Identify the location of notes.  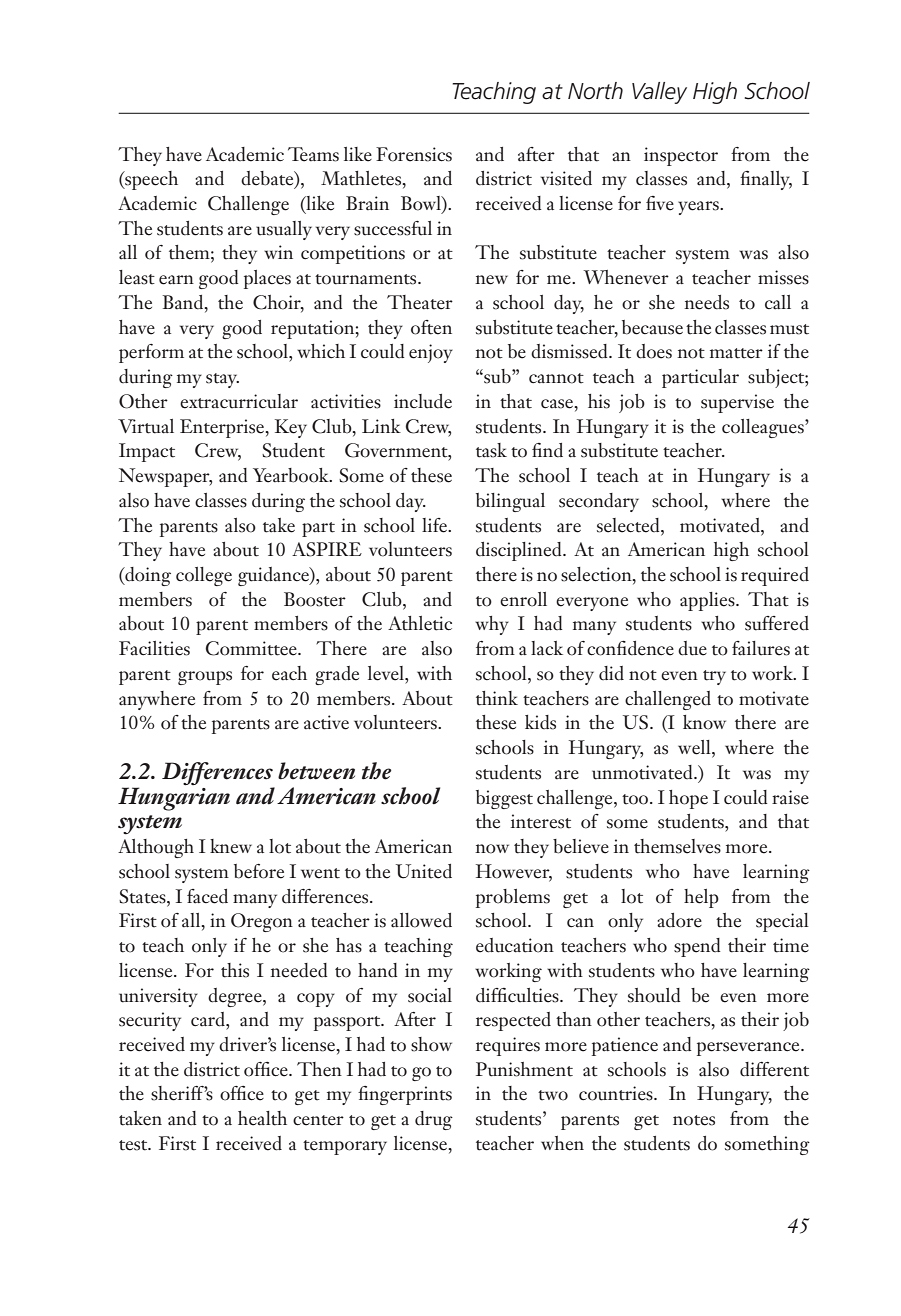
(694, 1120).
